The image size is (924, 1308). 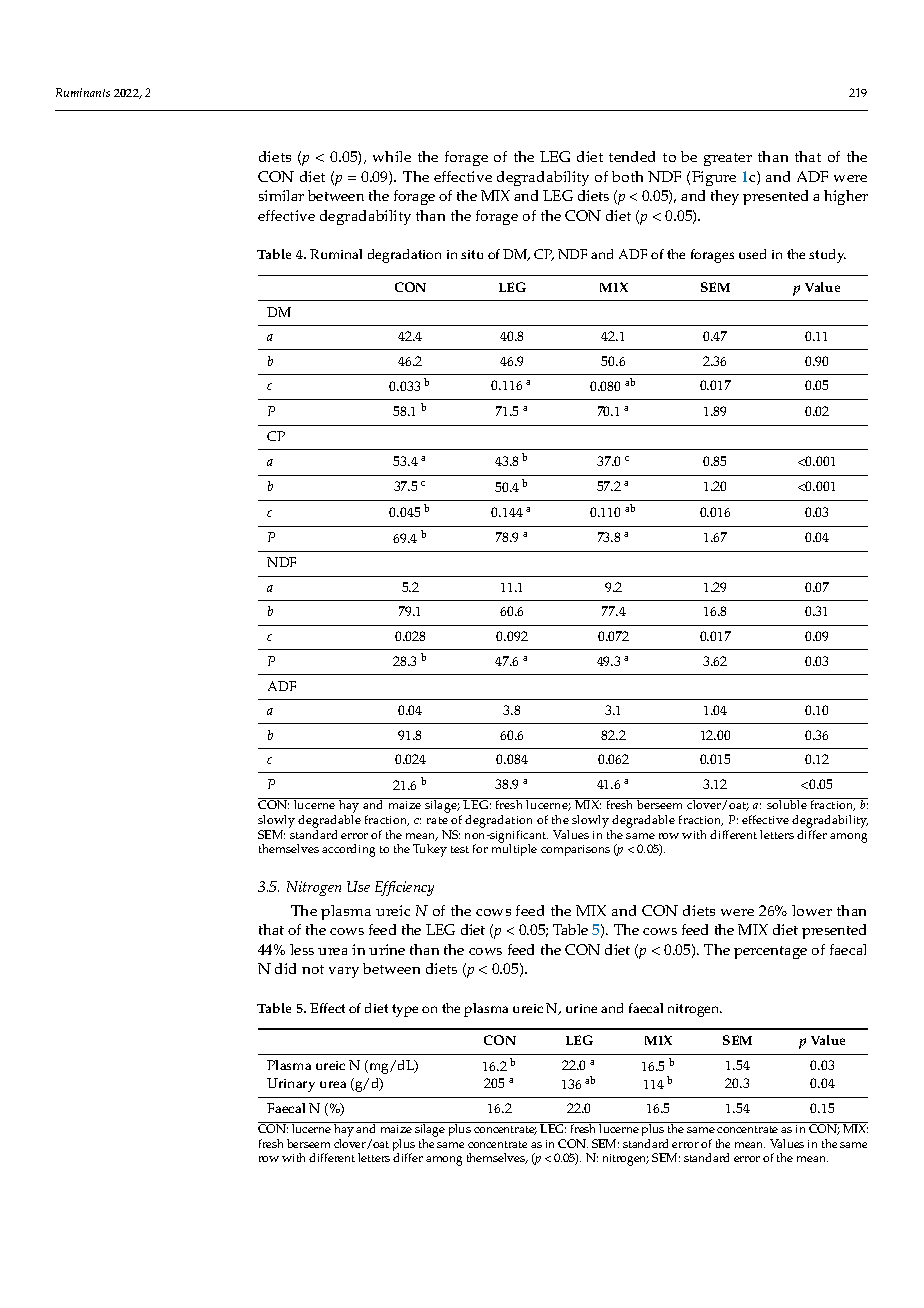 What do you see at coordinates (575, 850) in the image?
I see `comparisons` at bounding box center [575, 850].
